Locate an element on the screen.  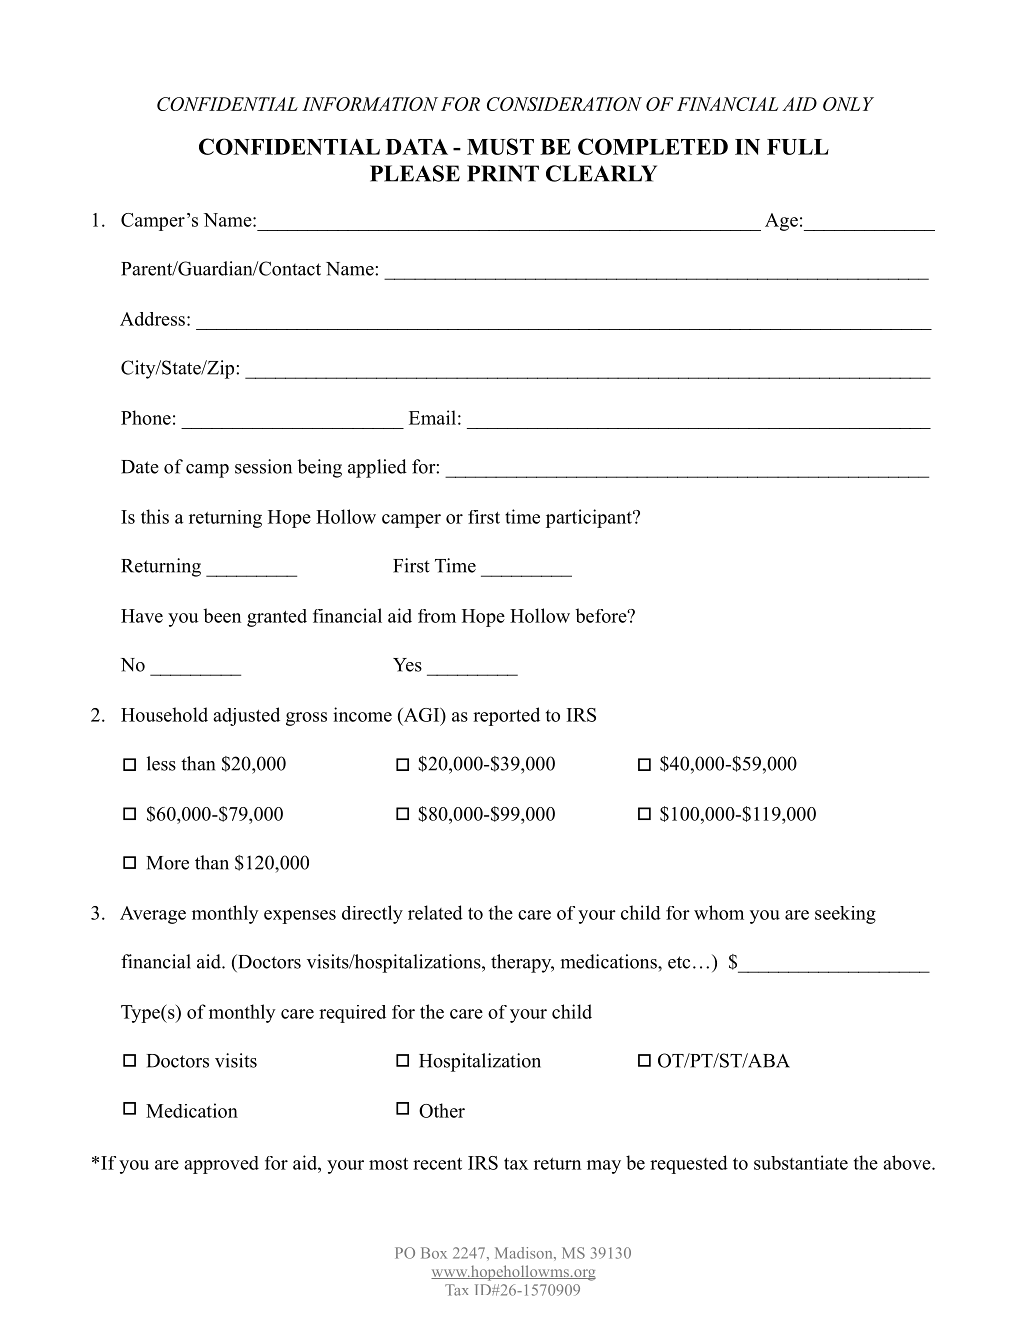
MUST is located at coordinates (500, 146).
